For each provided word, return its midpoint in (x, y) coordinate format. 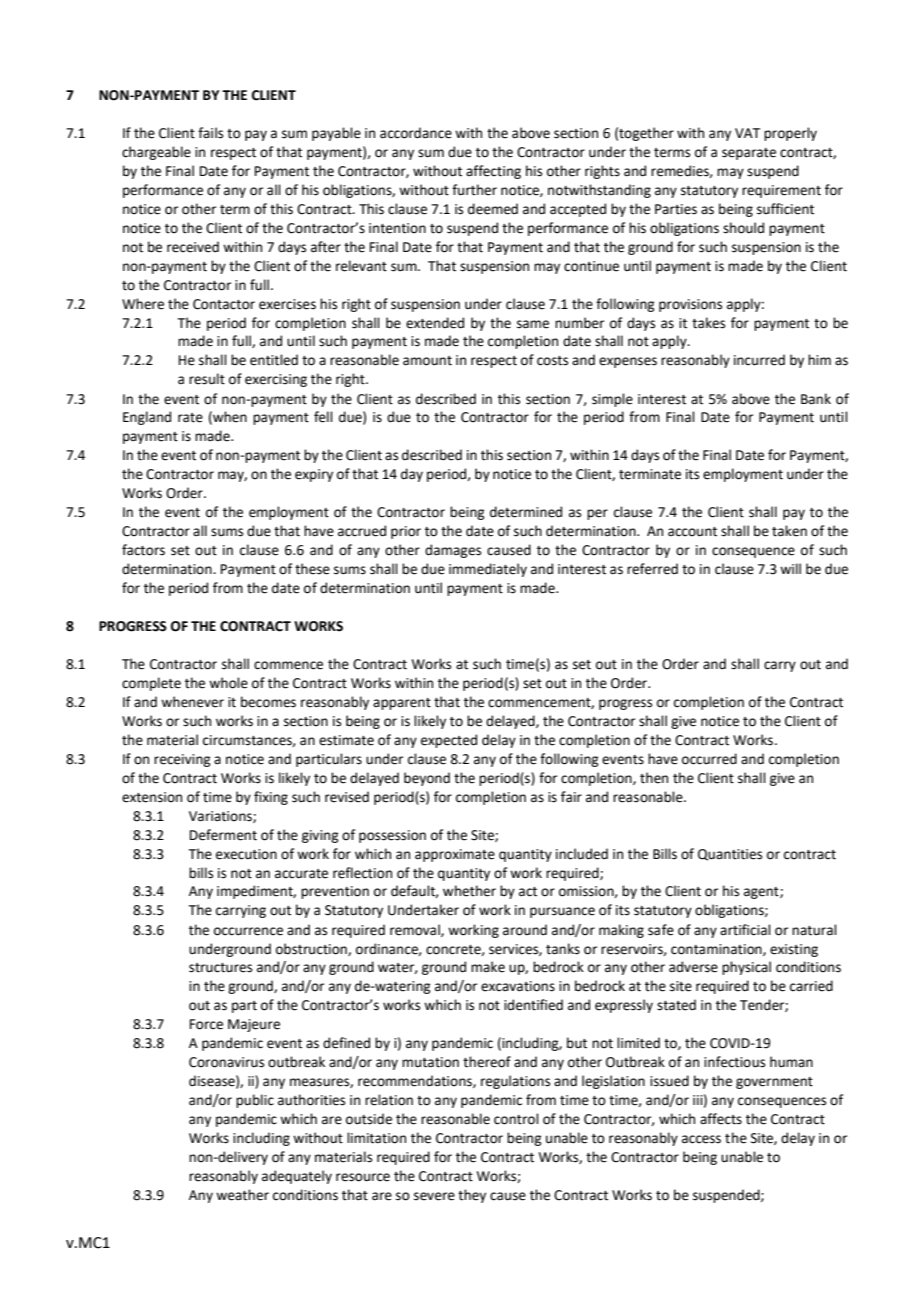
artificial (745, 930)
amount (427, 361)
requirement (781, 191)
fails (210, 133)
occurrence (248, 931)
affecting (493, 172)
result (207, 379)
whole (228, 683)
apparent (402, 704)
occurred (709, 759)
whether (469, 891)
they (472, 1196)
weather (242, 1195)
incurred (759, 360)
